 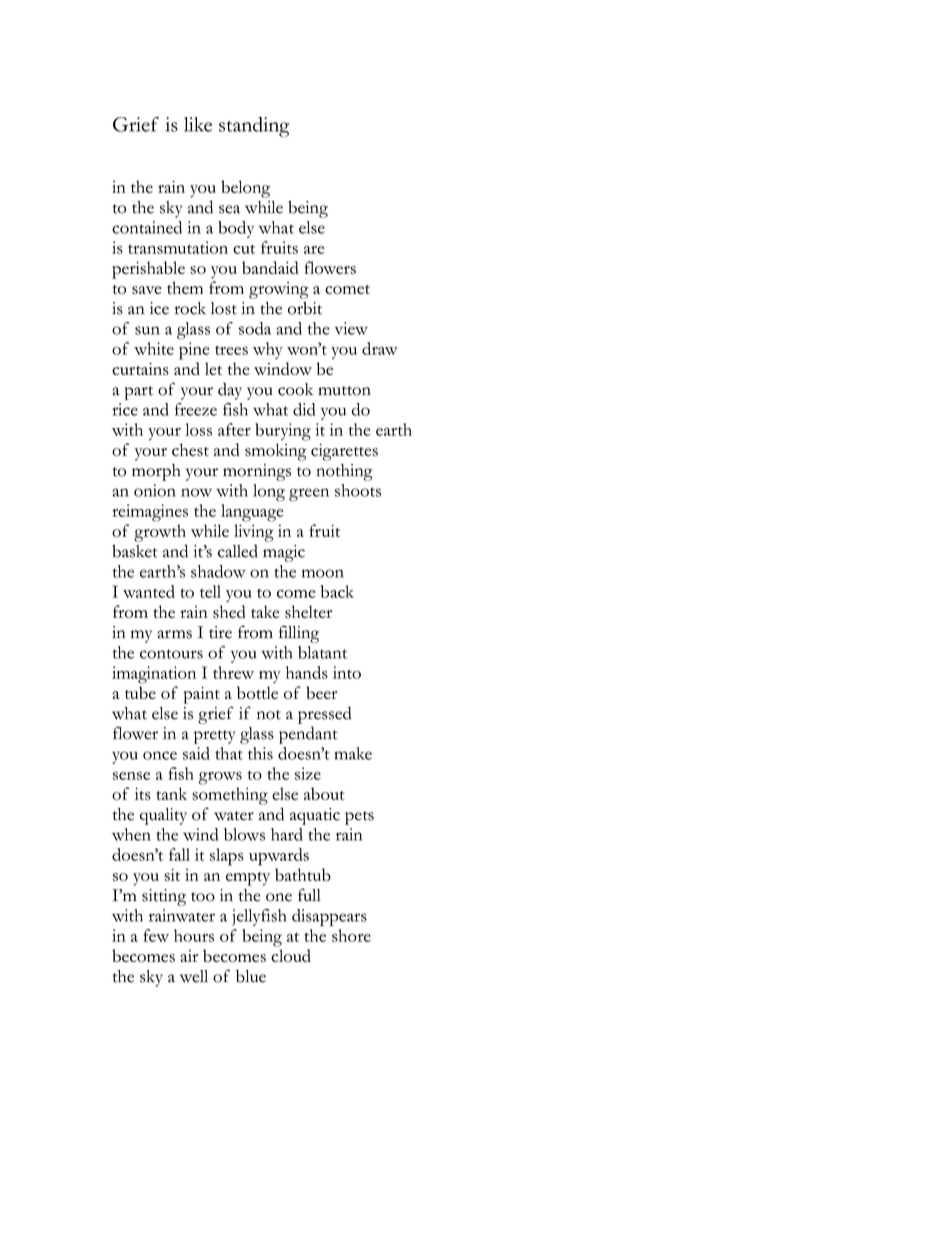 I want to click on orbit, so click(x=305, y=308).
